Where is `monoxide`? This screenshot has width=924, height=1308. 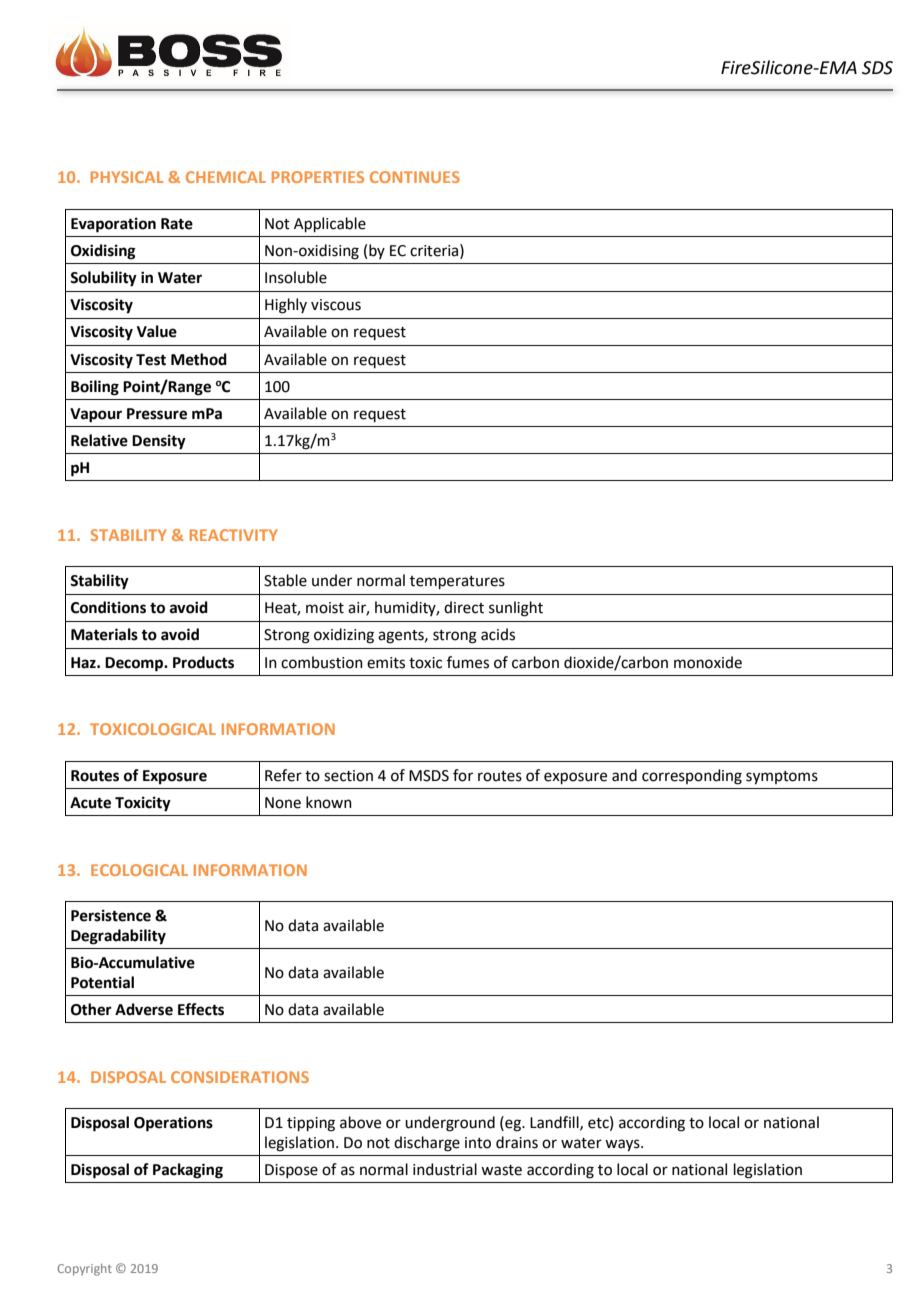 monoxide is located at coordinates (708, 662).
